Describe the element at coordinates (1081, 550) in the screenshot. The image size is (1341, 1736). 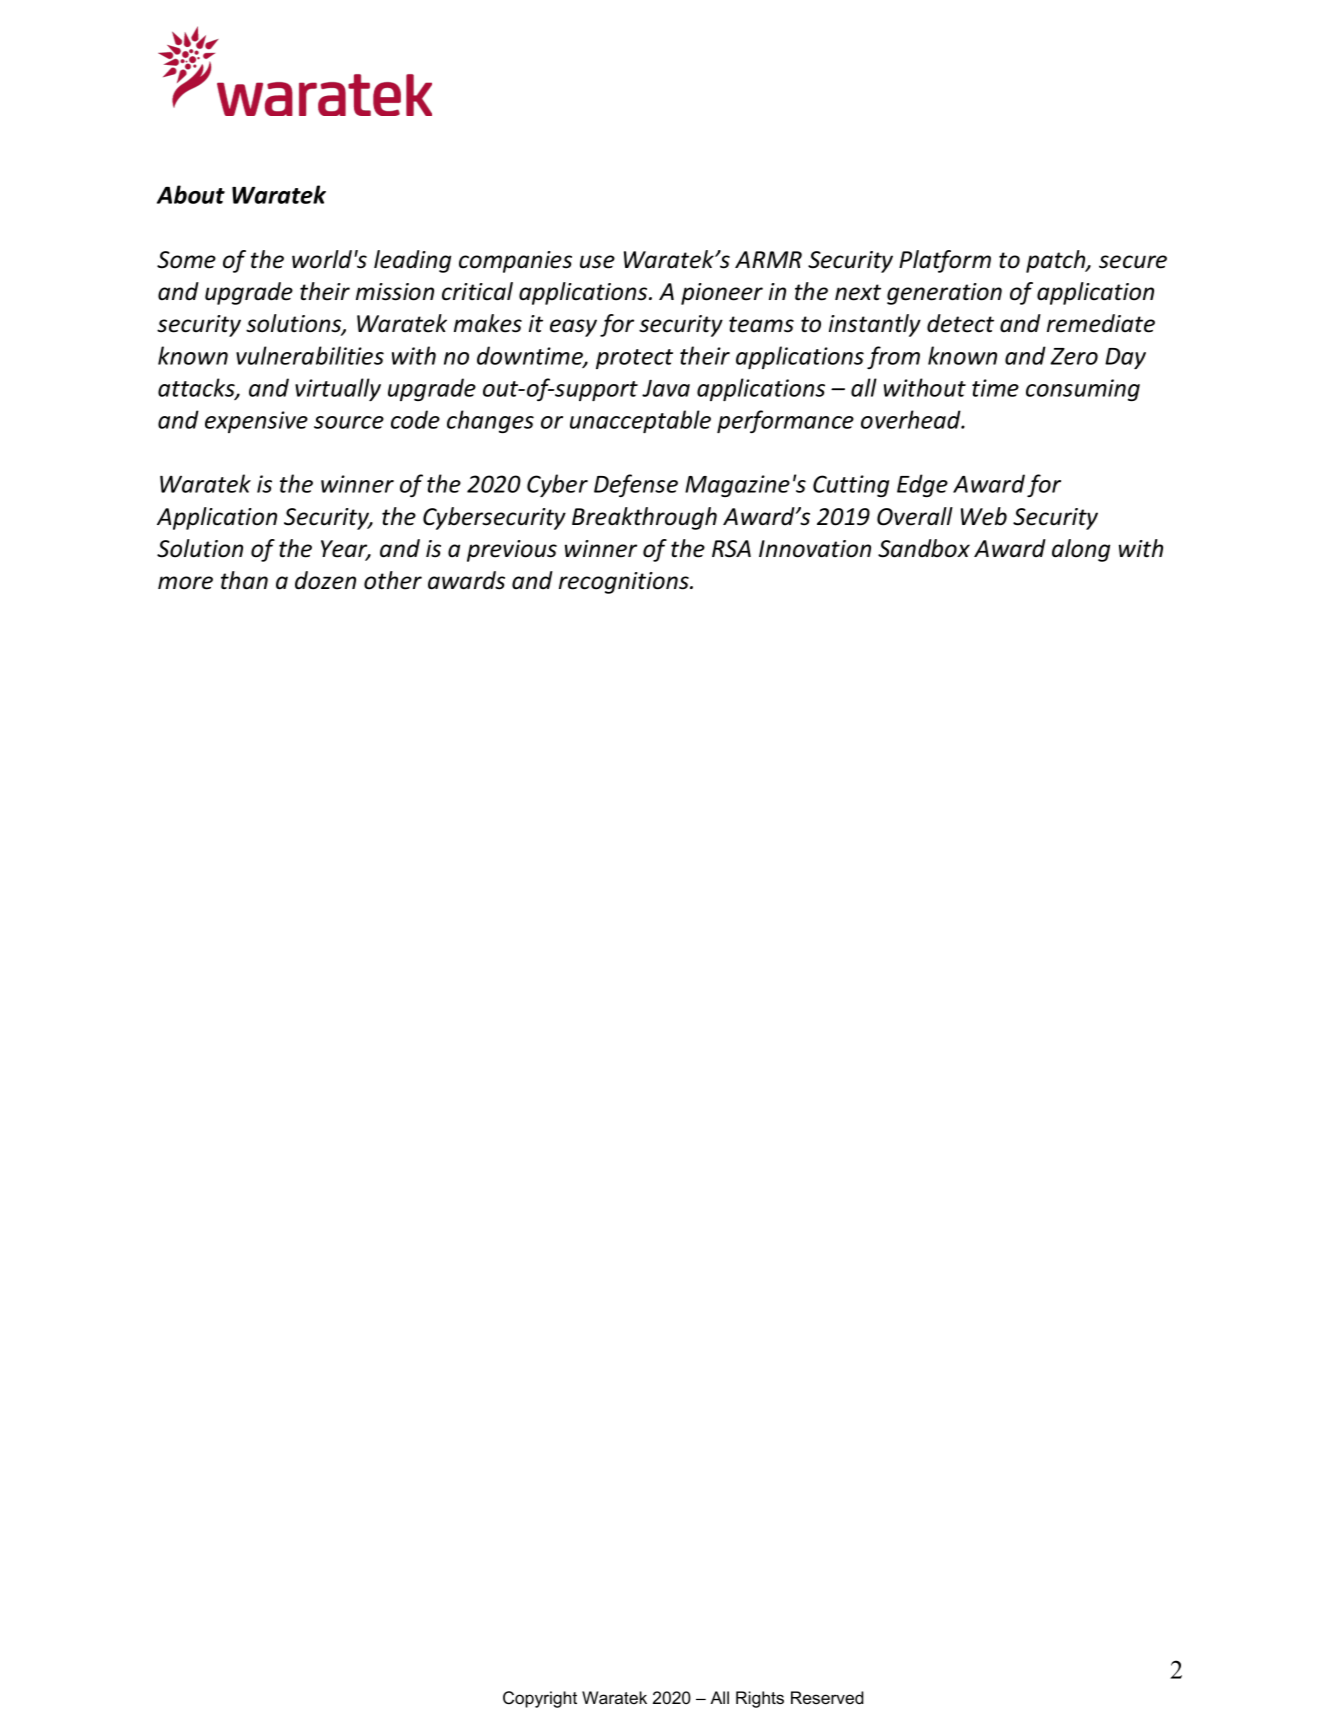
I see `along` at that location.
